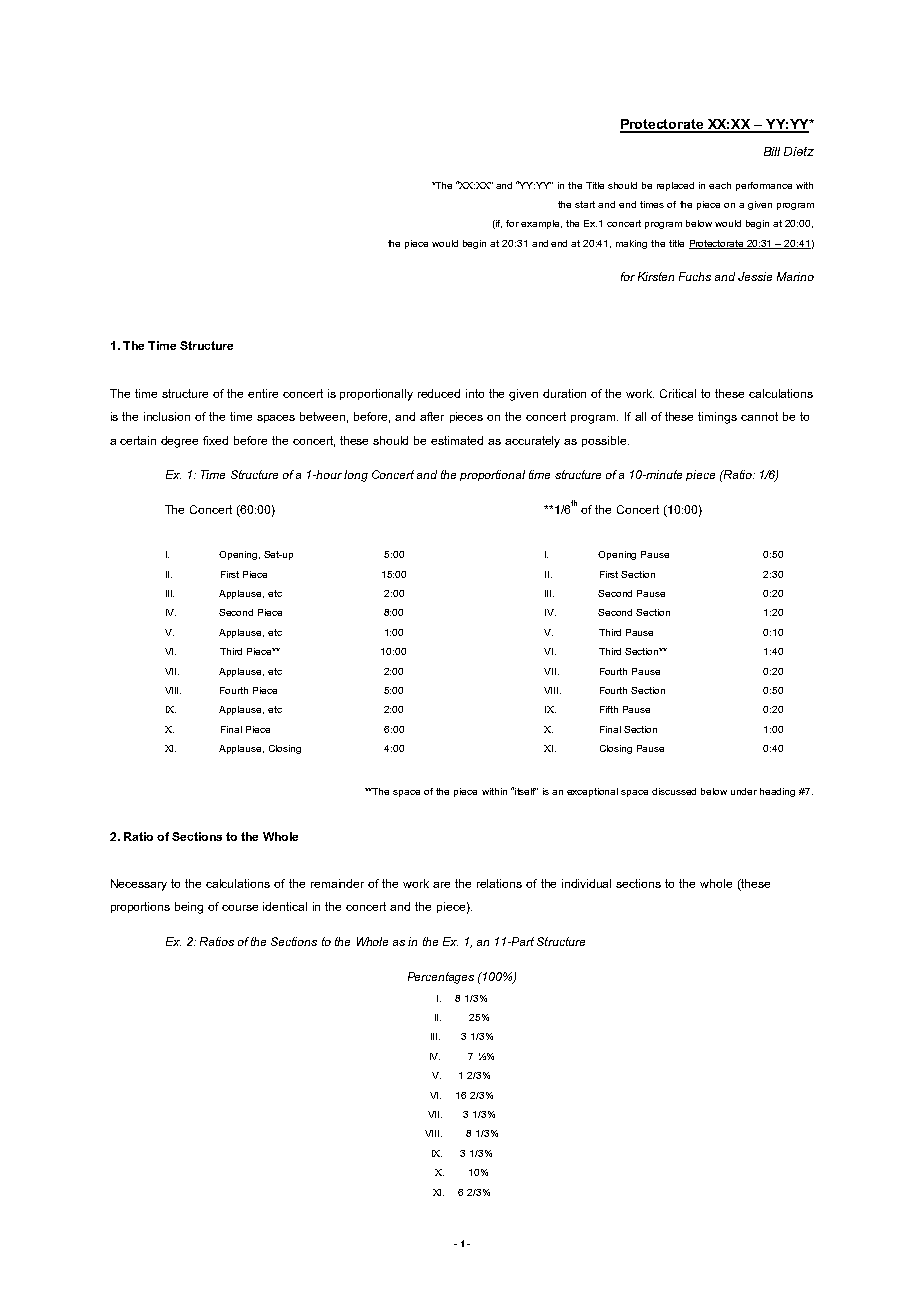  I want to click on course, so click(240, 908).
